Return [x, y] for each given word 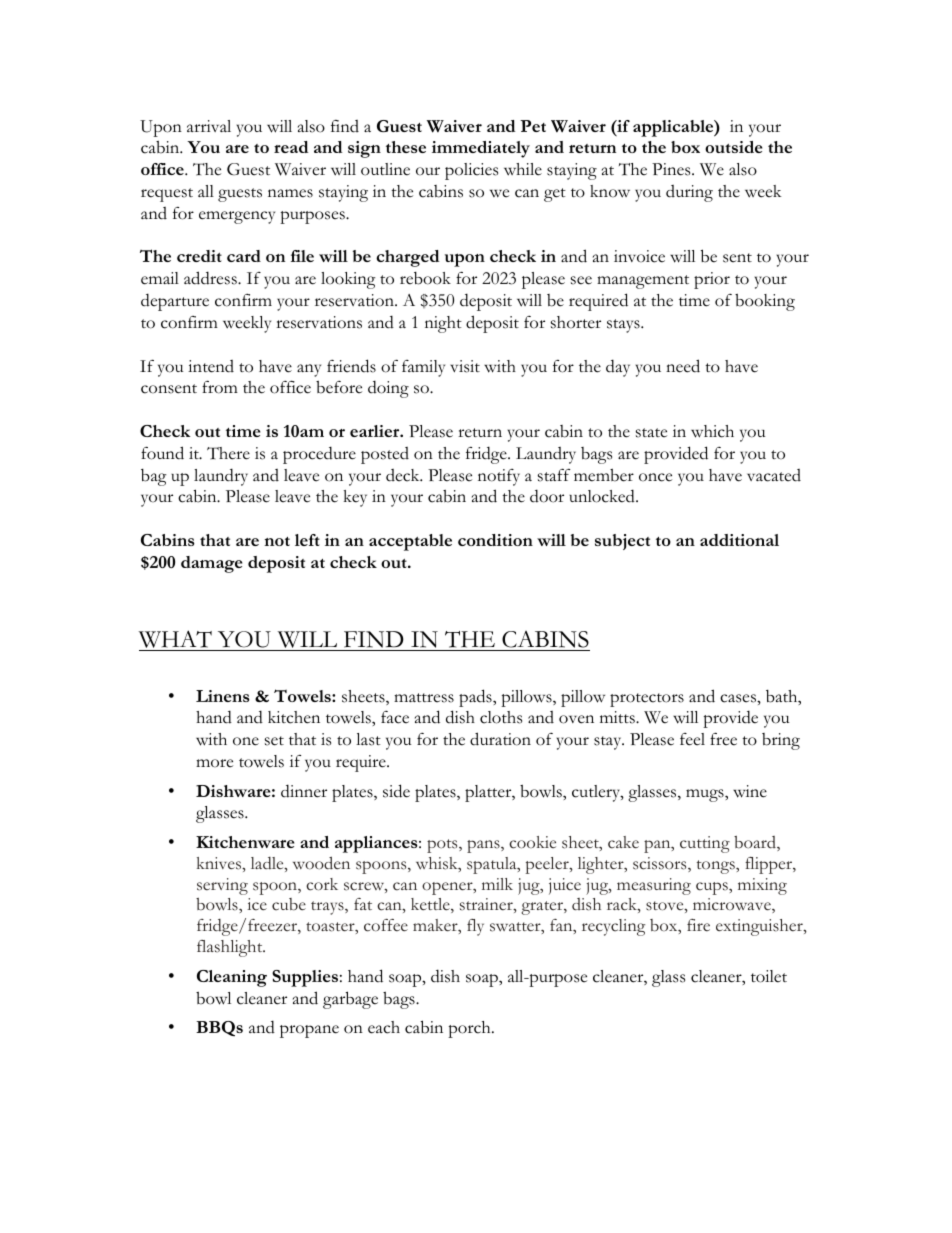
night [443, 324]
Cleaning [232, 978]
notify [499, 477]
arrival [209, 126]
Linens [223, 696]
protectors [647, 700]
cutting [705, 844]
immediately [481, 149]
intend [211, 366]
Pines [672, 169]
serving [222, 886]
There [228, 453]
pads [476, 698]
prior [712, 280]
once [655, 477]
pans [484, 846]
